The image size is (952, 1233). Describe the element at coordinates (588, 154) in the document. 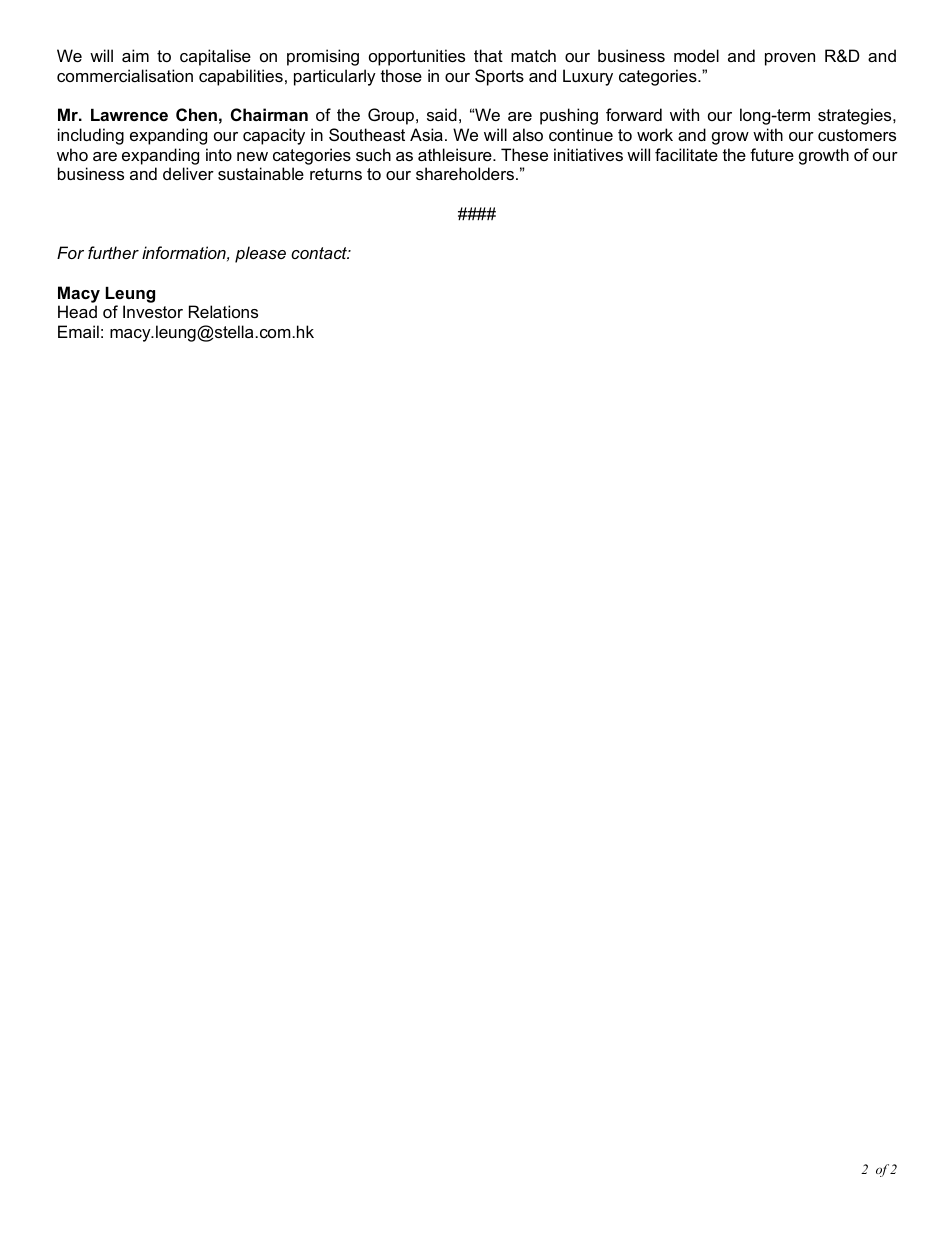

I see `initiatives` at that location.
